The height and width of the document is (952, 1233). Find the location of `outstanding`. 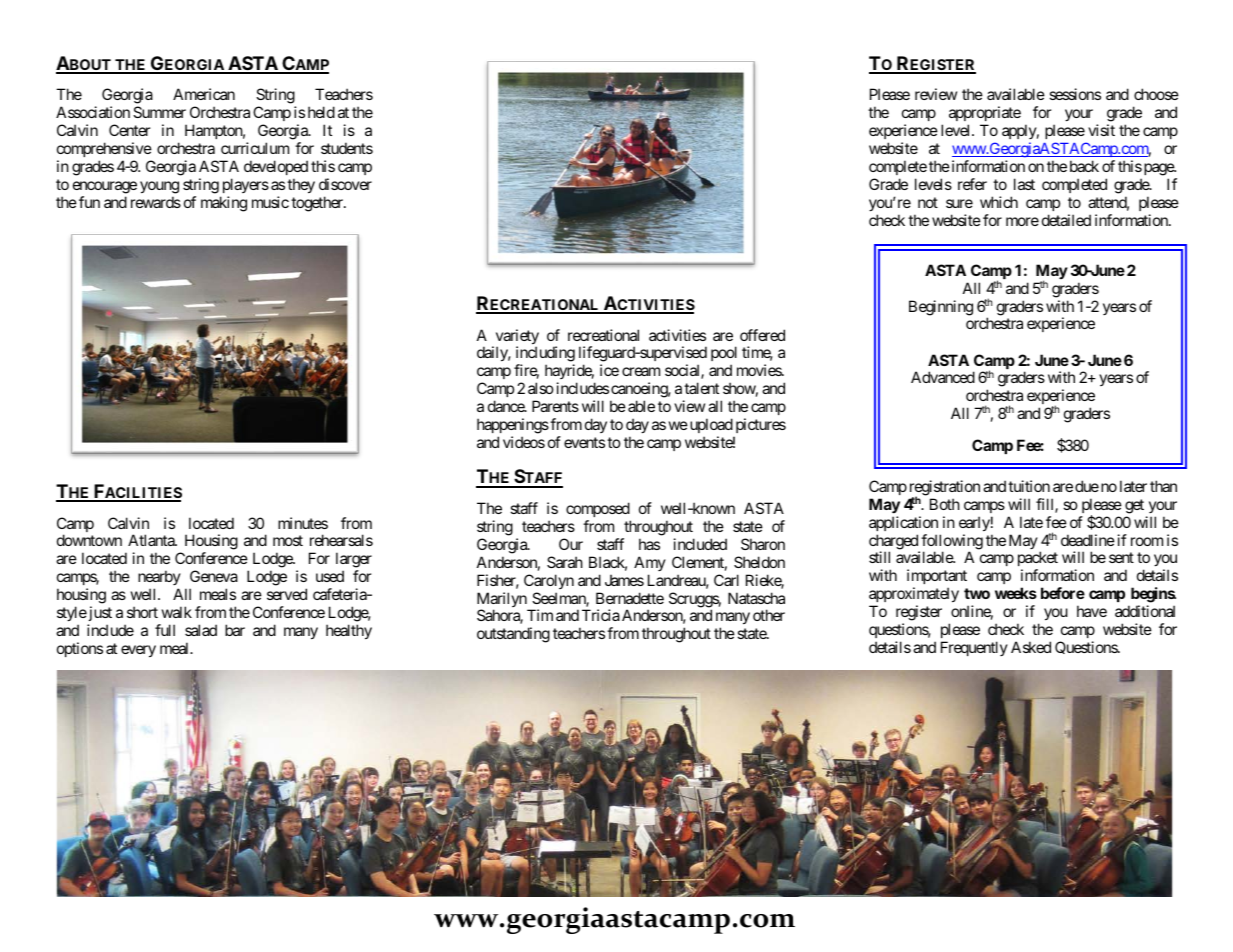

outstanding is located at coordinates (513, 635).
